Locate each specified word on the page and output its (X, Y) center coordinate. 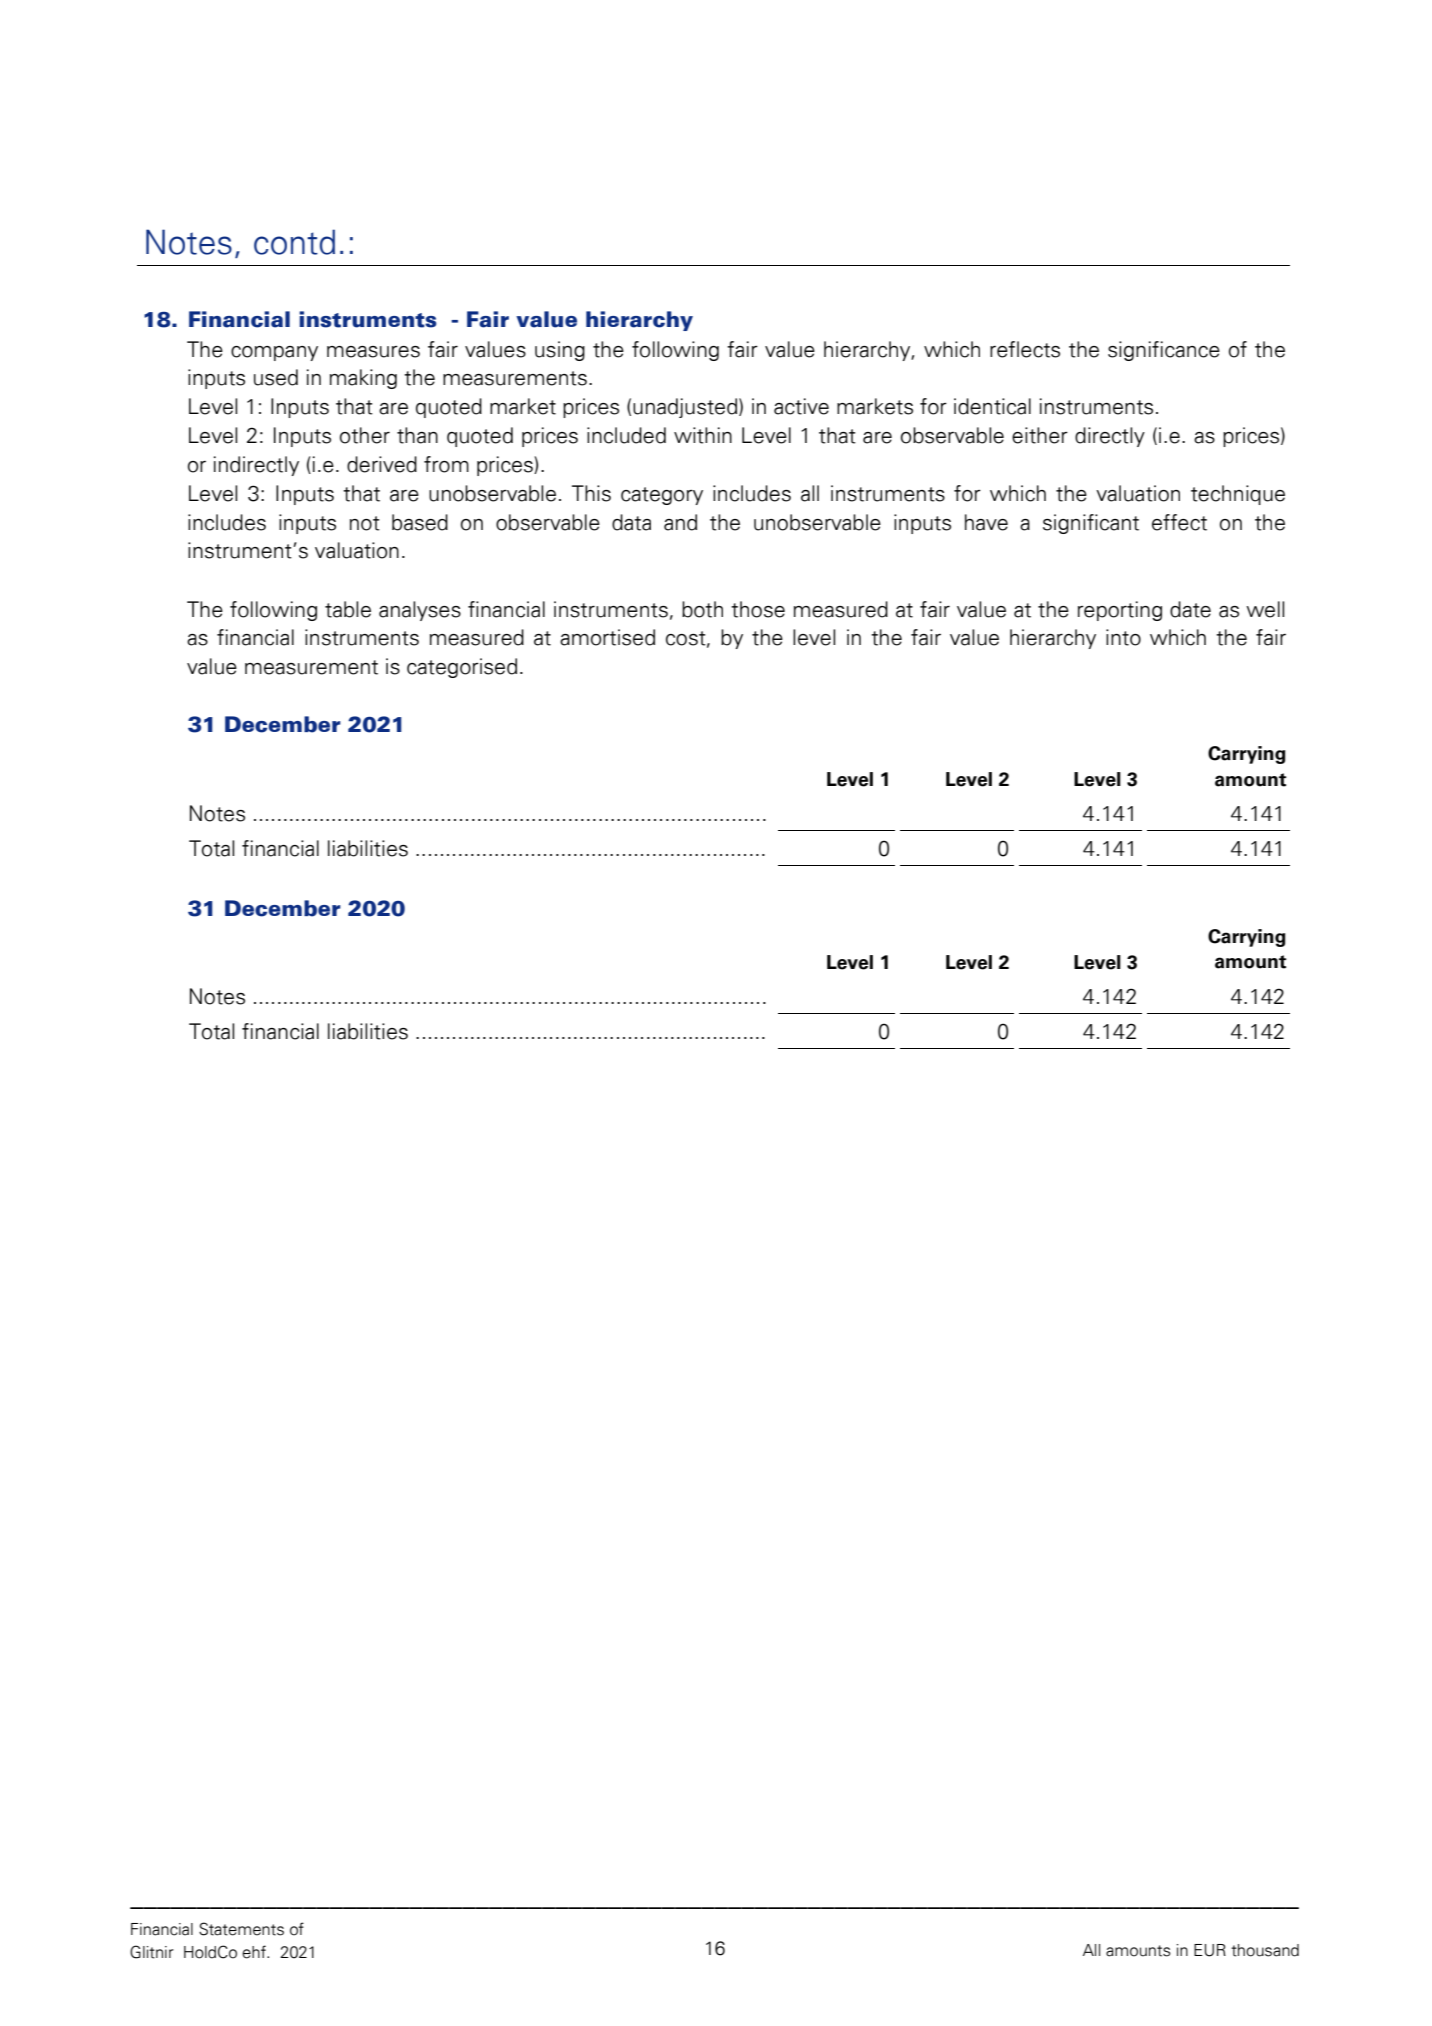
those (758, 609)
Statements (241, 1929)
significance (1164, 351)
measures (373, 352)
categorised (462, 668)
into (1123, 637)
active (801, 406)
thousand (1265, 1950)
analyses (420, 611)
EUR (1210, 1950)
